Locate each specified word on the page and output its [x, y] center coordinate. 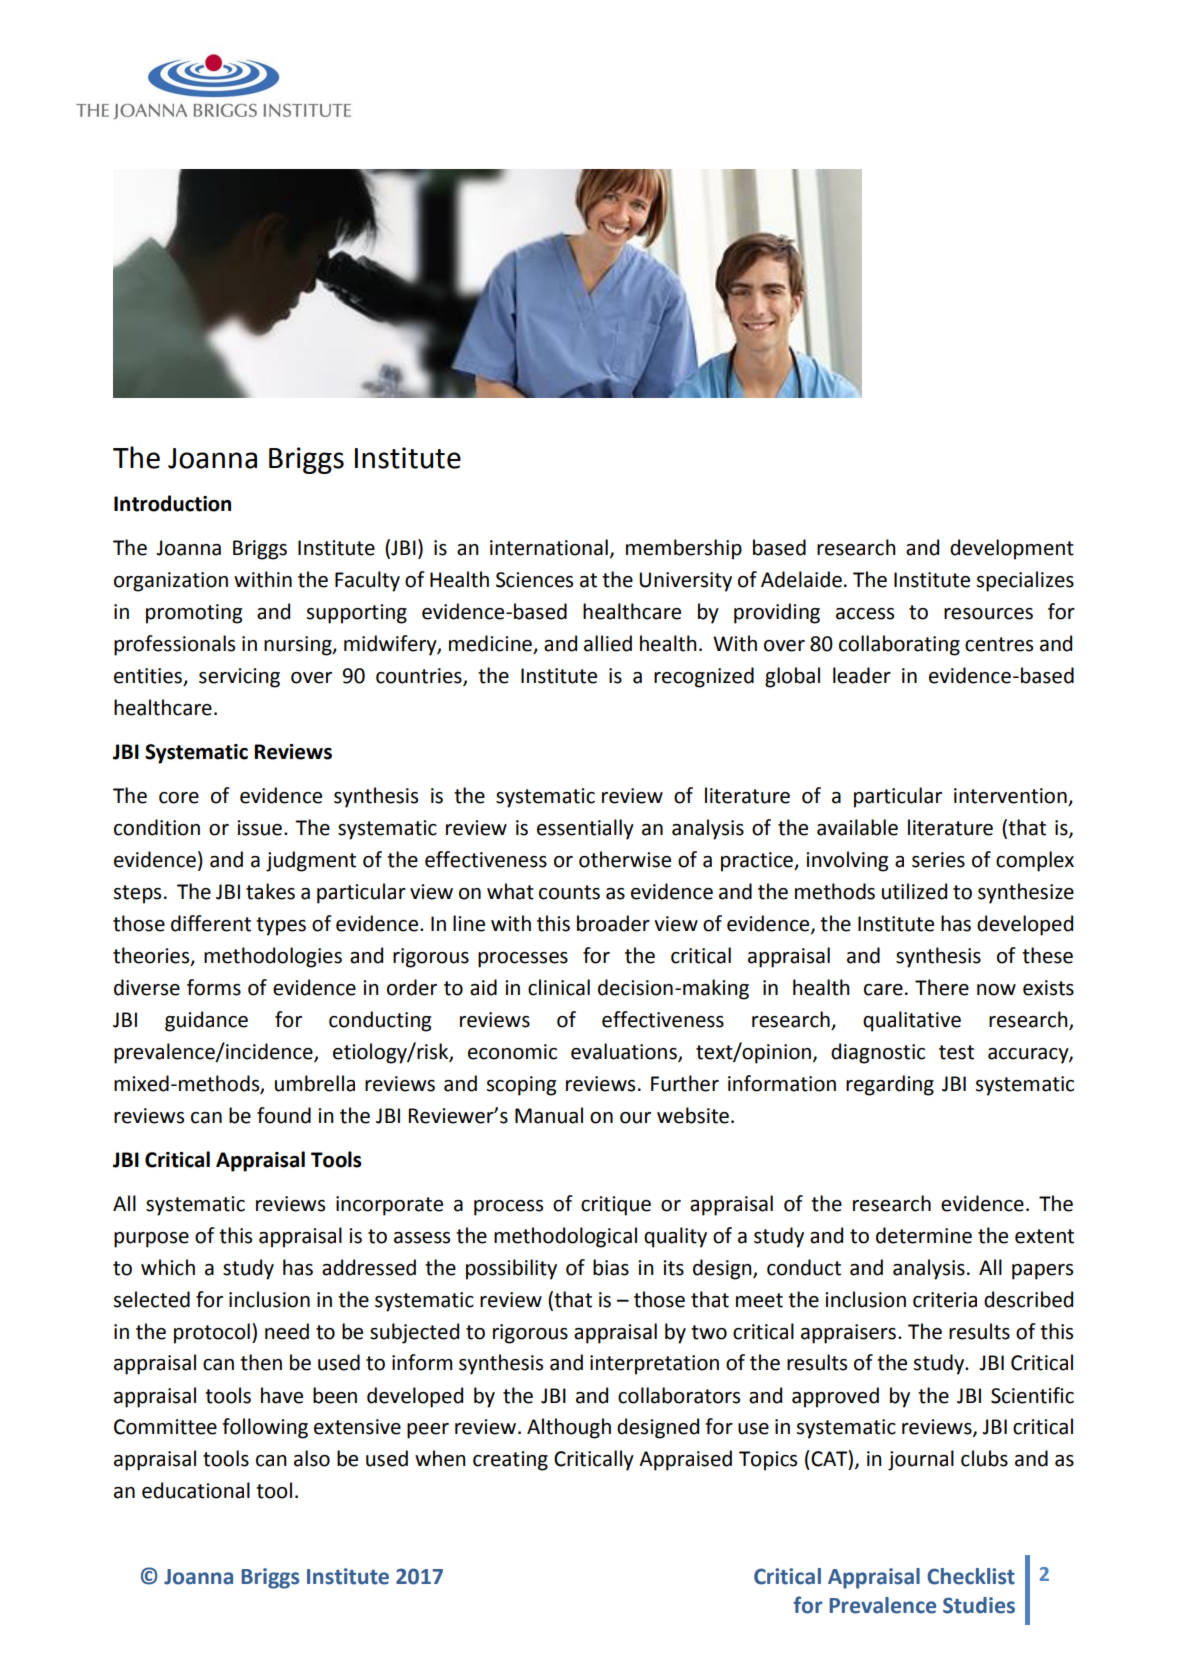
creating [510, 1461]
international [549, 547]
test [956, 1052]
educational [196, 1490]
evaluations [625, 1052]
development [1012, 549]
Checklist [971, 1576]
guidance [206, 1021]
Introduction [172, 503]
